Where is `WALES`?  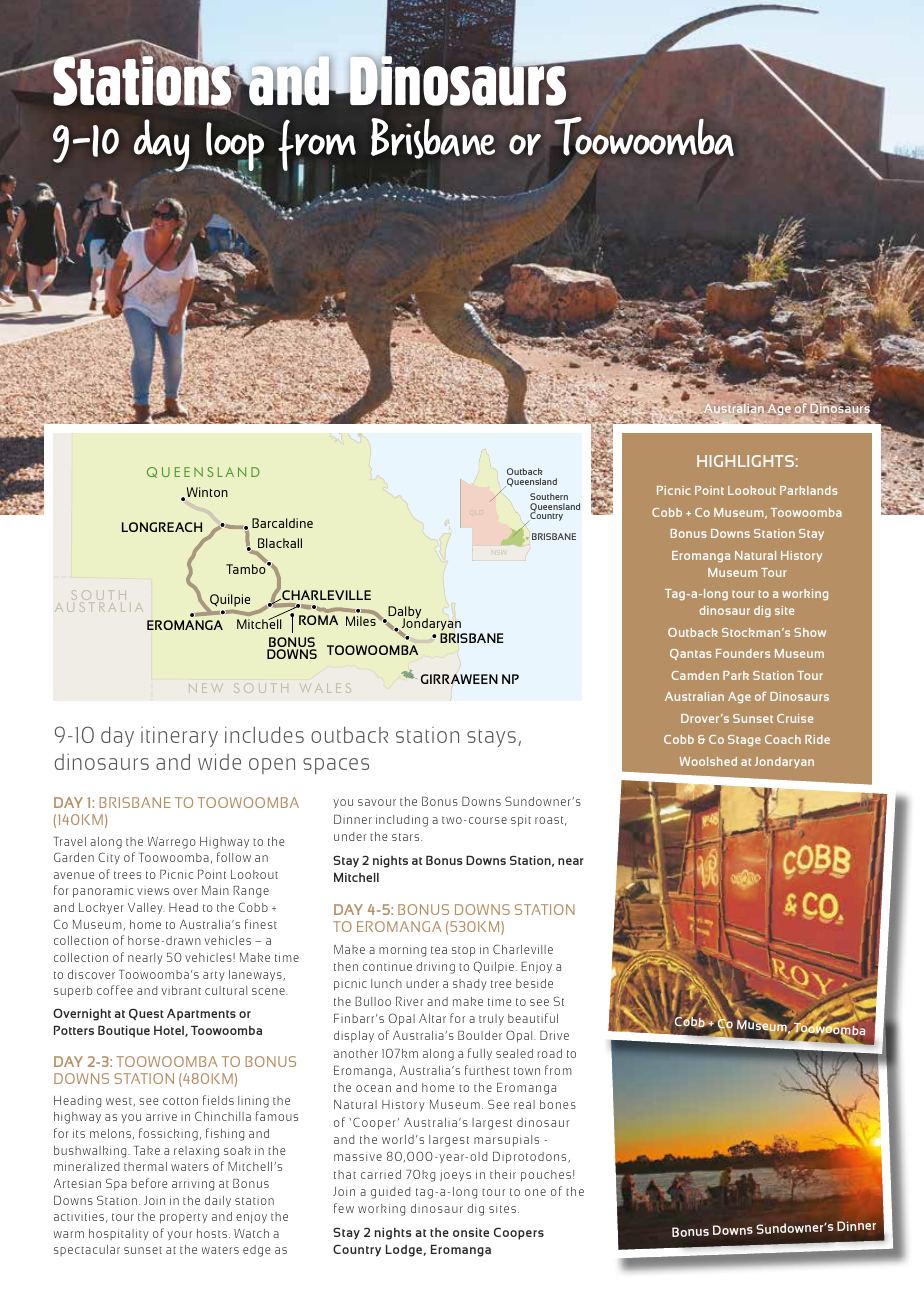 WALES is located at coordinates (325, 688).
